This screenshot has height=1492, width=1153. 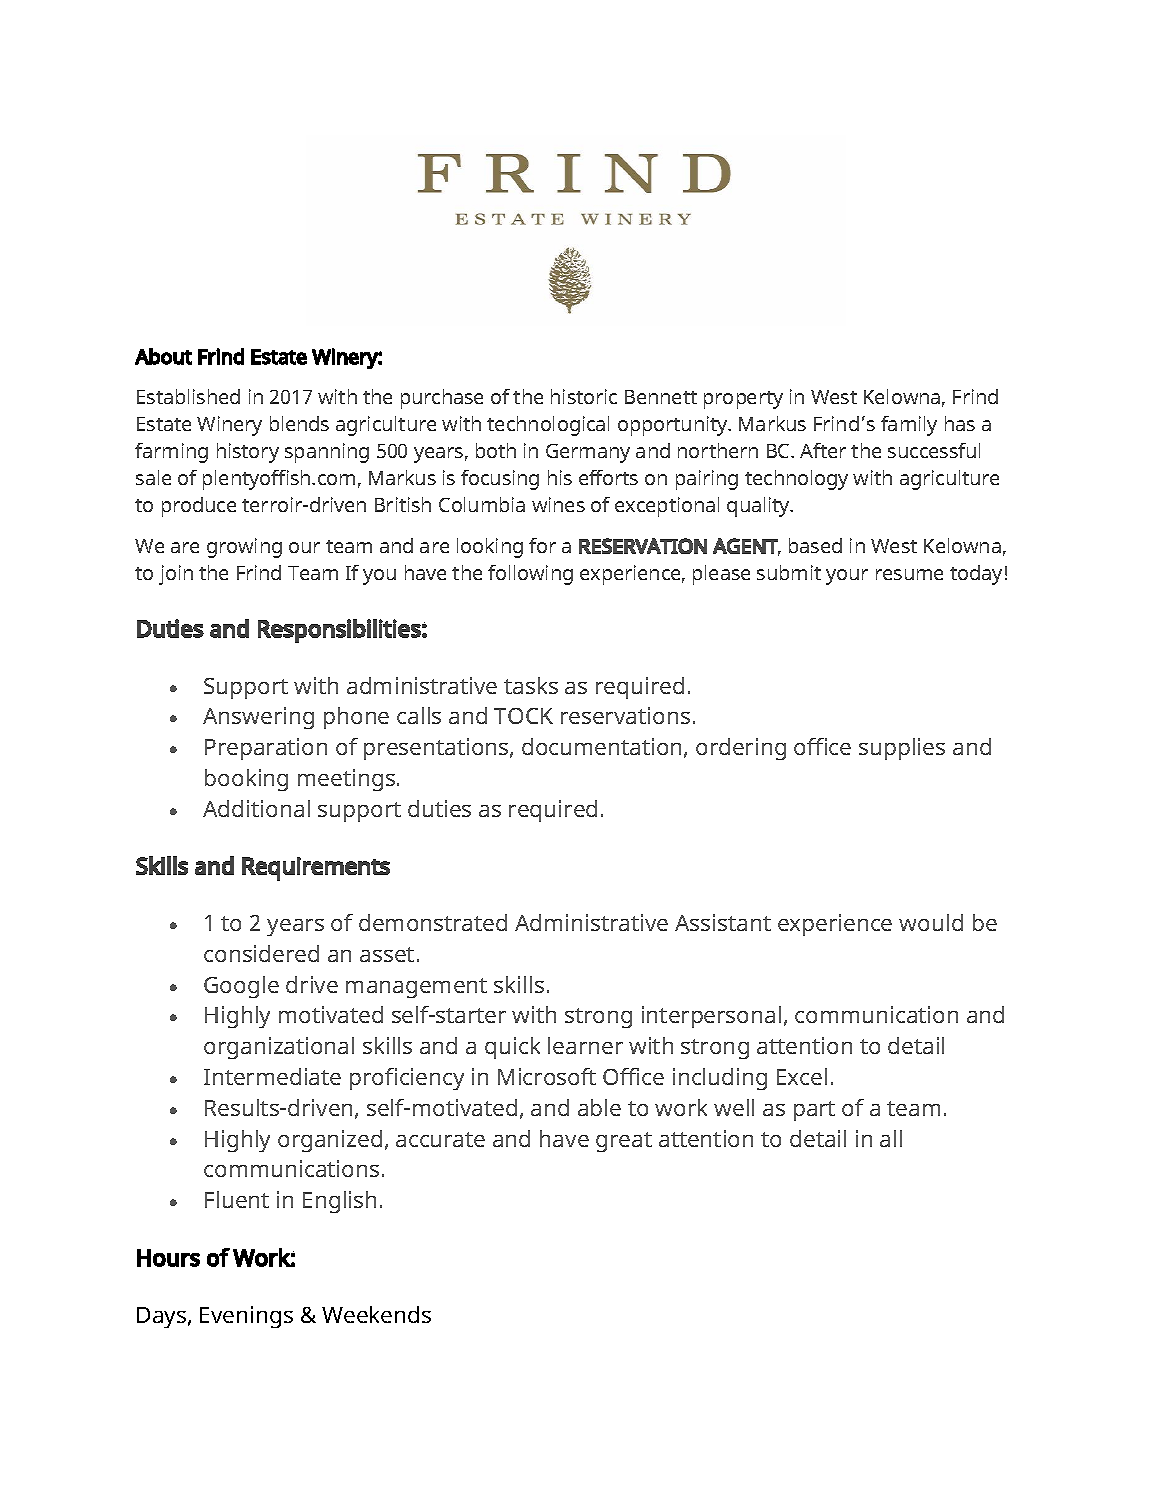 I want to click on join, so click(x=176, y=575).
